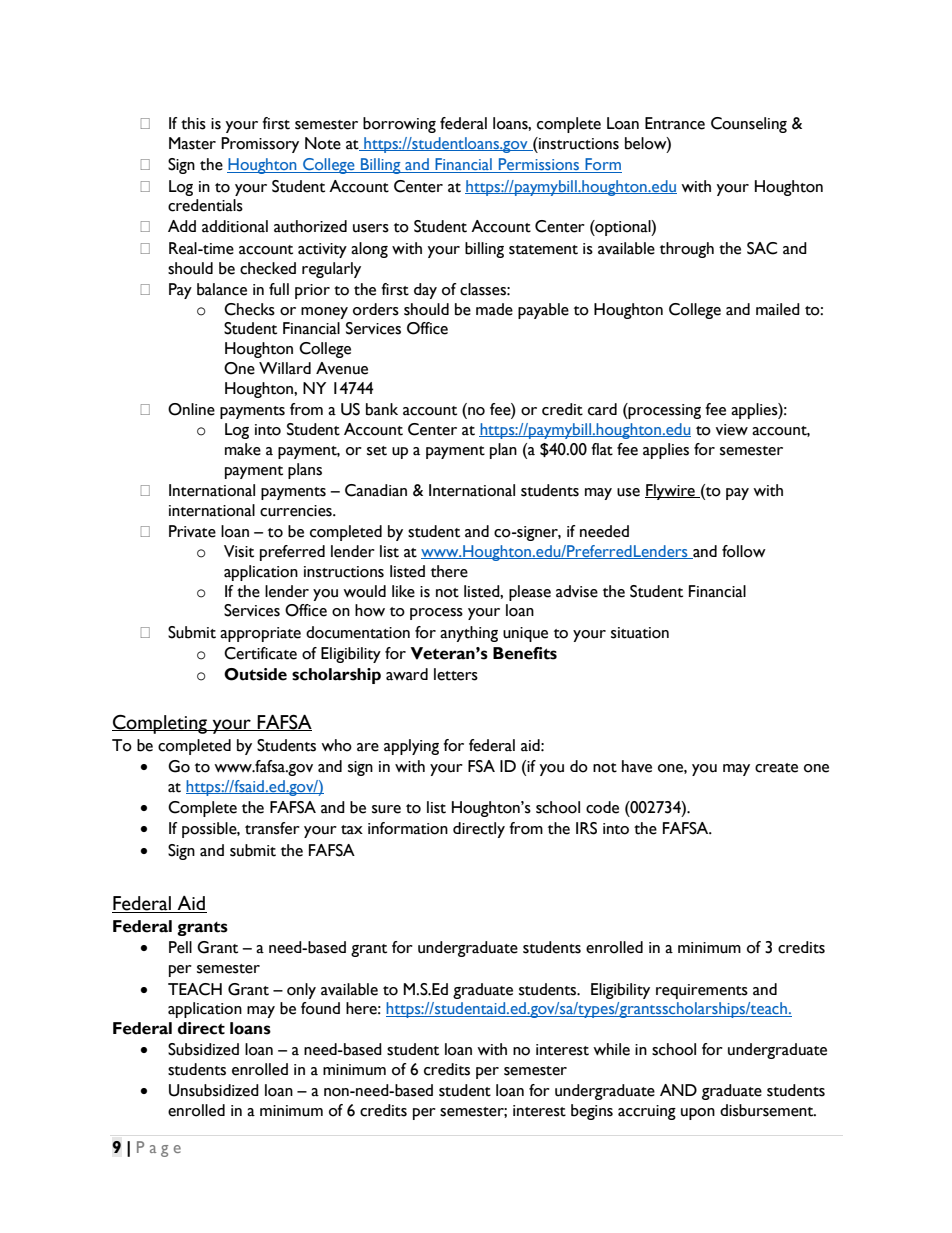  I want to click on Promissory, so click(260, 145).
